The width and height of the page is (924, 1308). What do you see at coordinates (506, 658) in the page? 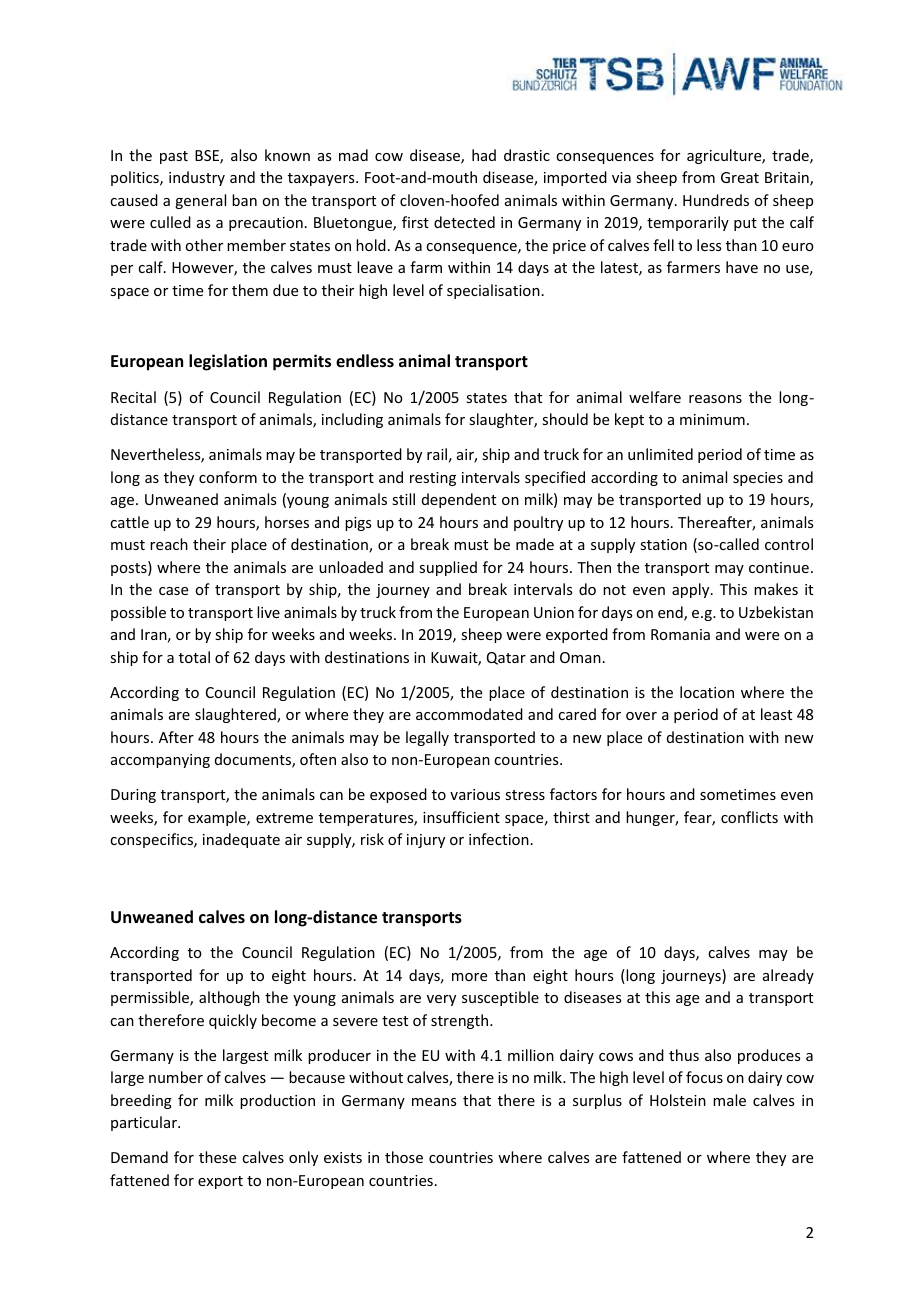
I see `Qatar` at bounding box center [506, 658].
